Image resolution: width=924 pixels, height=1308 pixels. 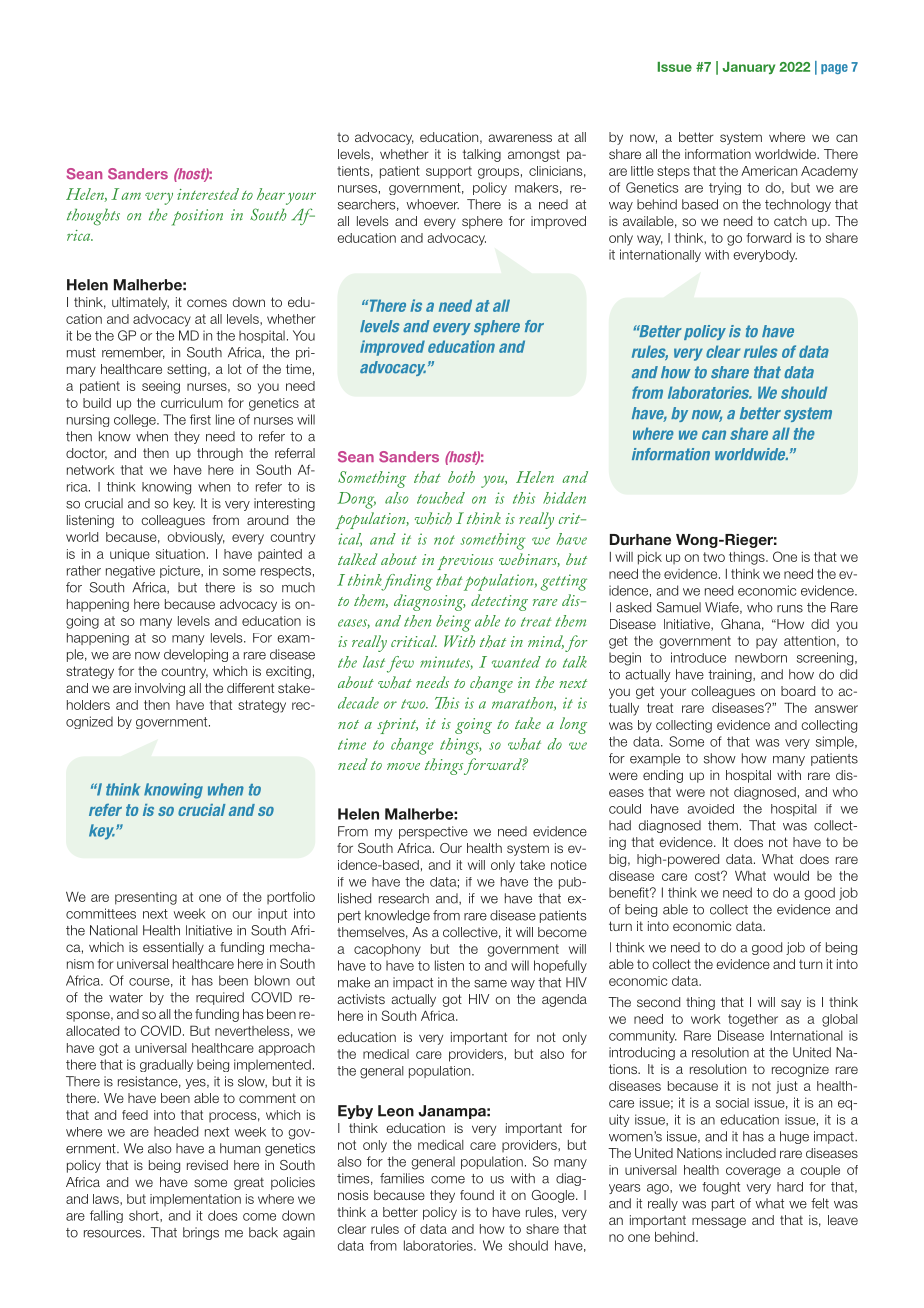 What do you see at coordinates (160, 689) in the document?
I see `involving` at bounding box center [160, 689].
